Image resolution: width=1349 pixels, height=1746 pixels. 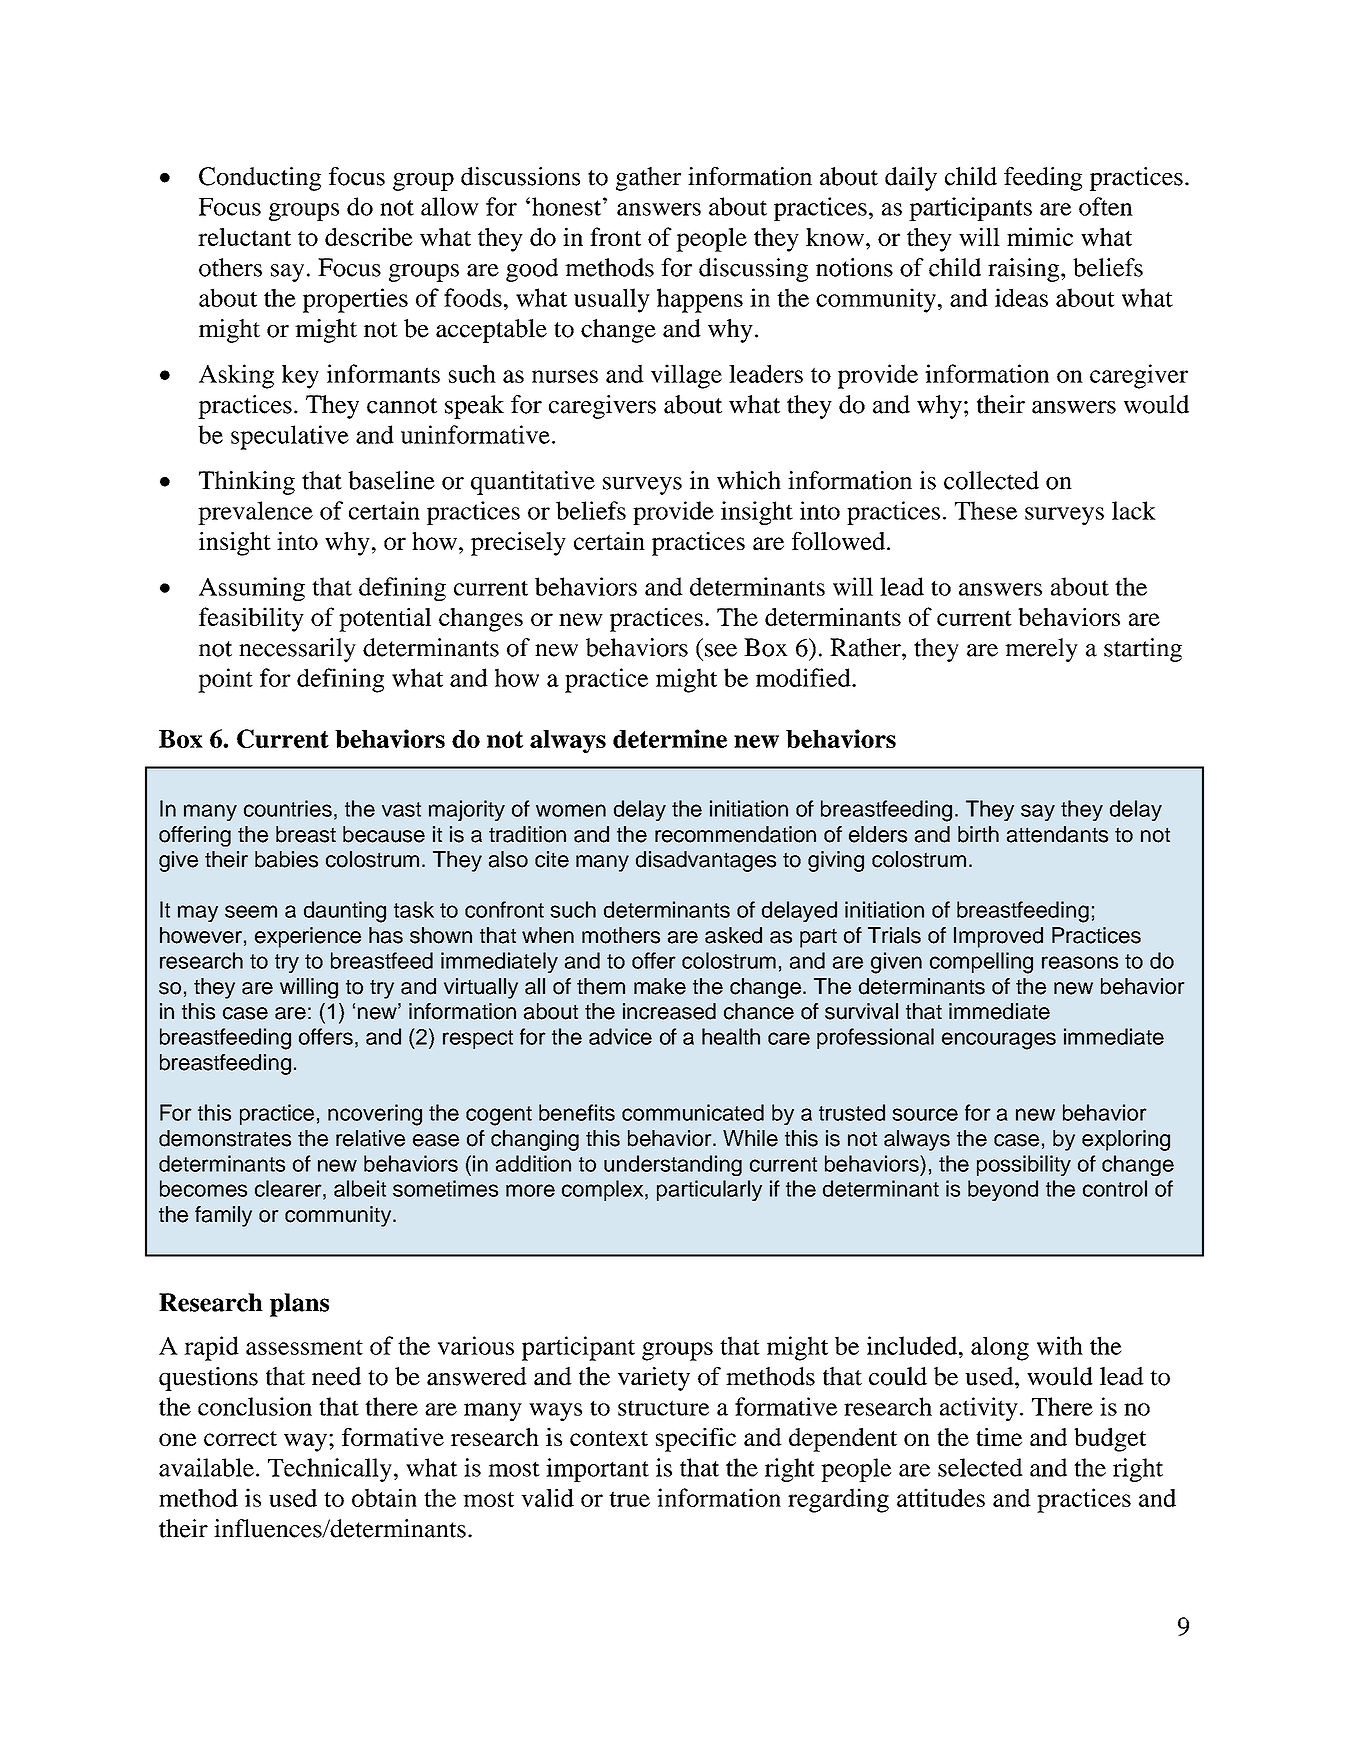 I want to click on Technically, so click(x=330, y=1470).
